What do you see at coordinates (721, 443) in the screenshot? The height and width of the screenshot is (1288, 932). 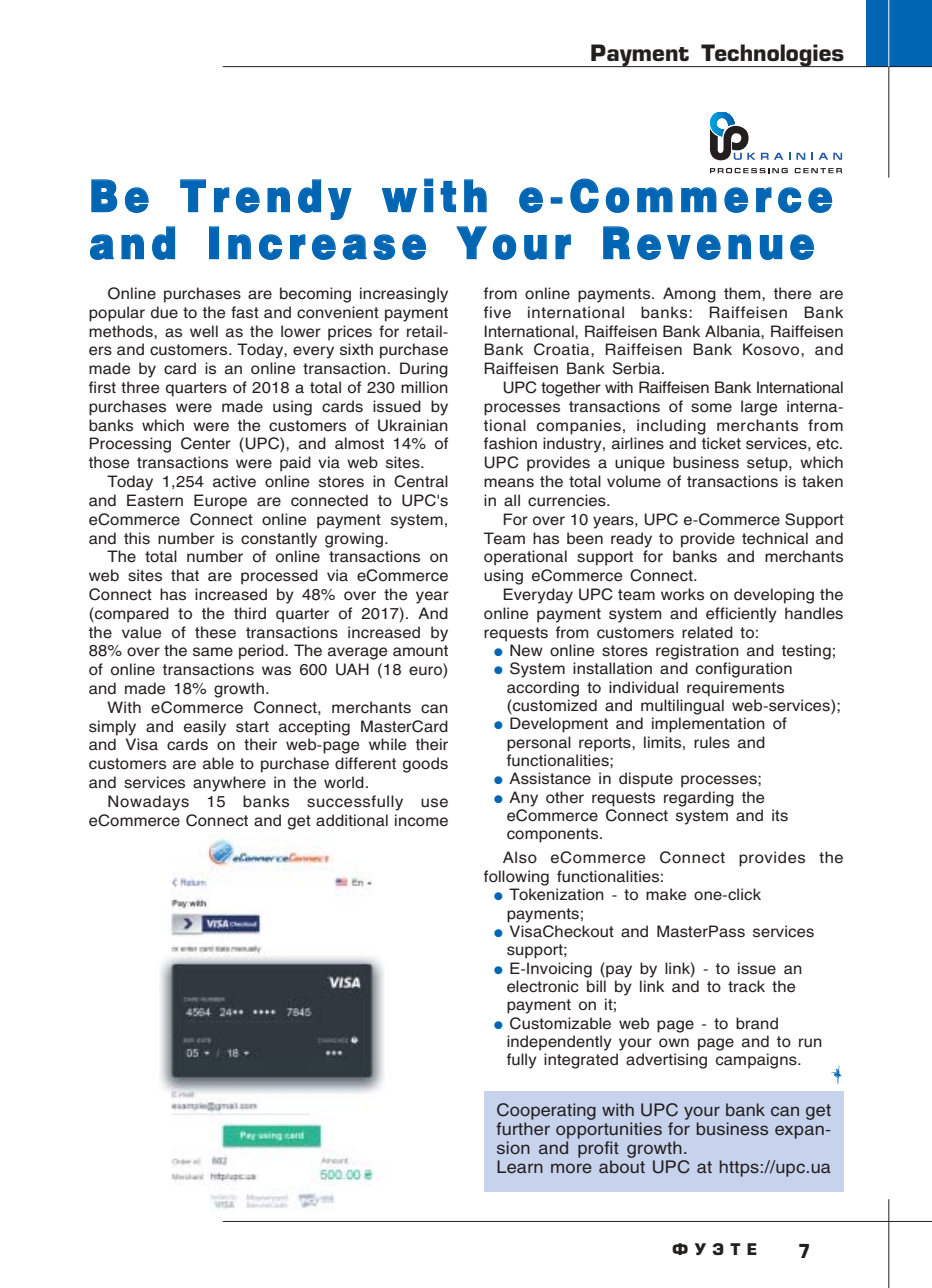 I see `ticket` at bounding box center [721, 443].
